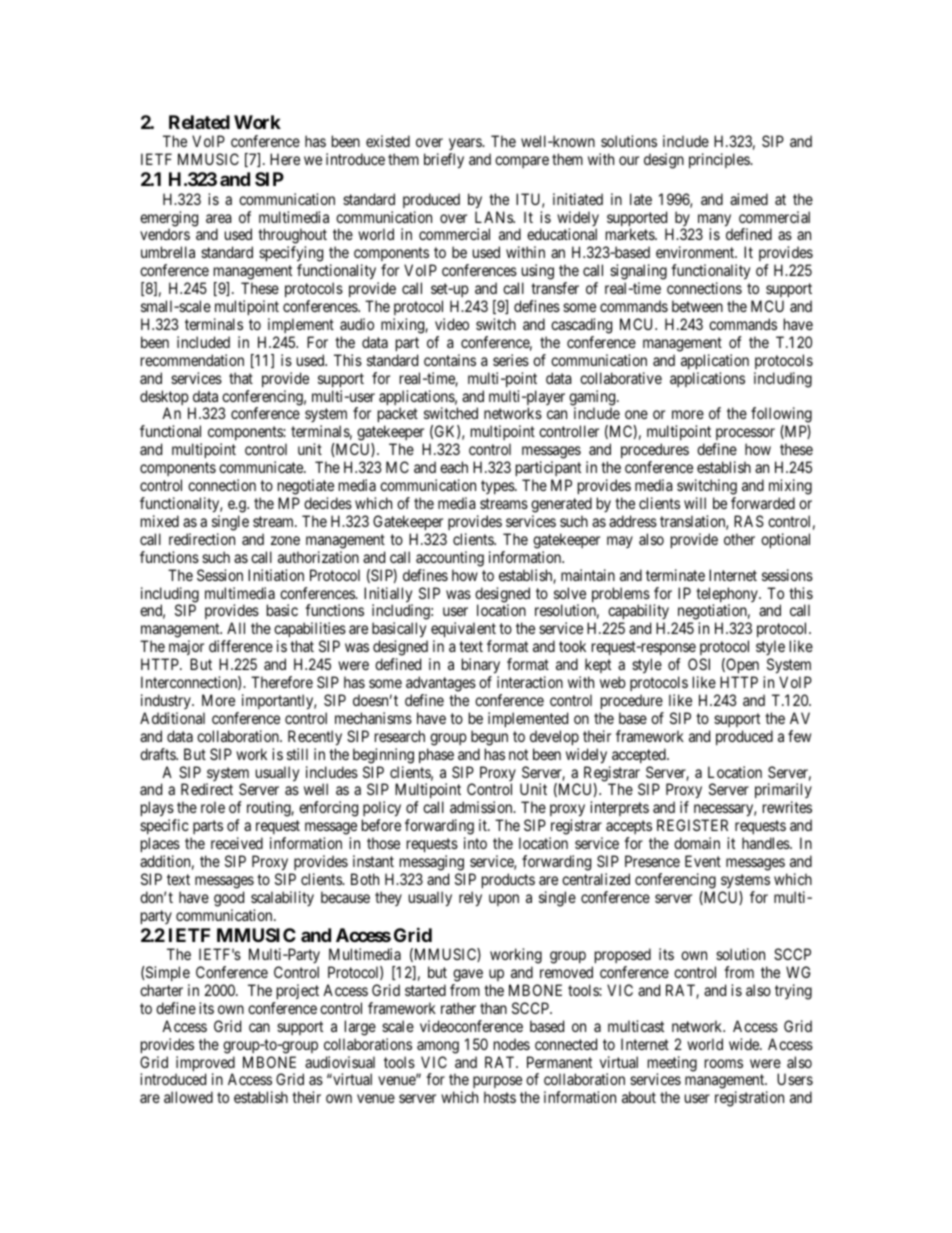 The height and width of the document is (1233, 952). I want to click on equivalent, so click(463, 631).
